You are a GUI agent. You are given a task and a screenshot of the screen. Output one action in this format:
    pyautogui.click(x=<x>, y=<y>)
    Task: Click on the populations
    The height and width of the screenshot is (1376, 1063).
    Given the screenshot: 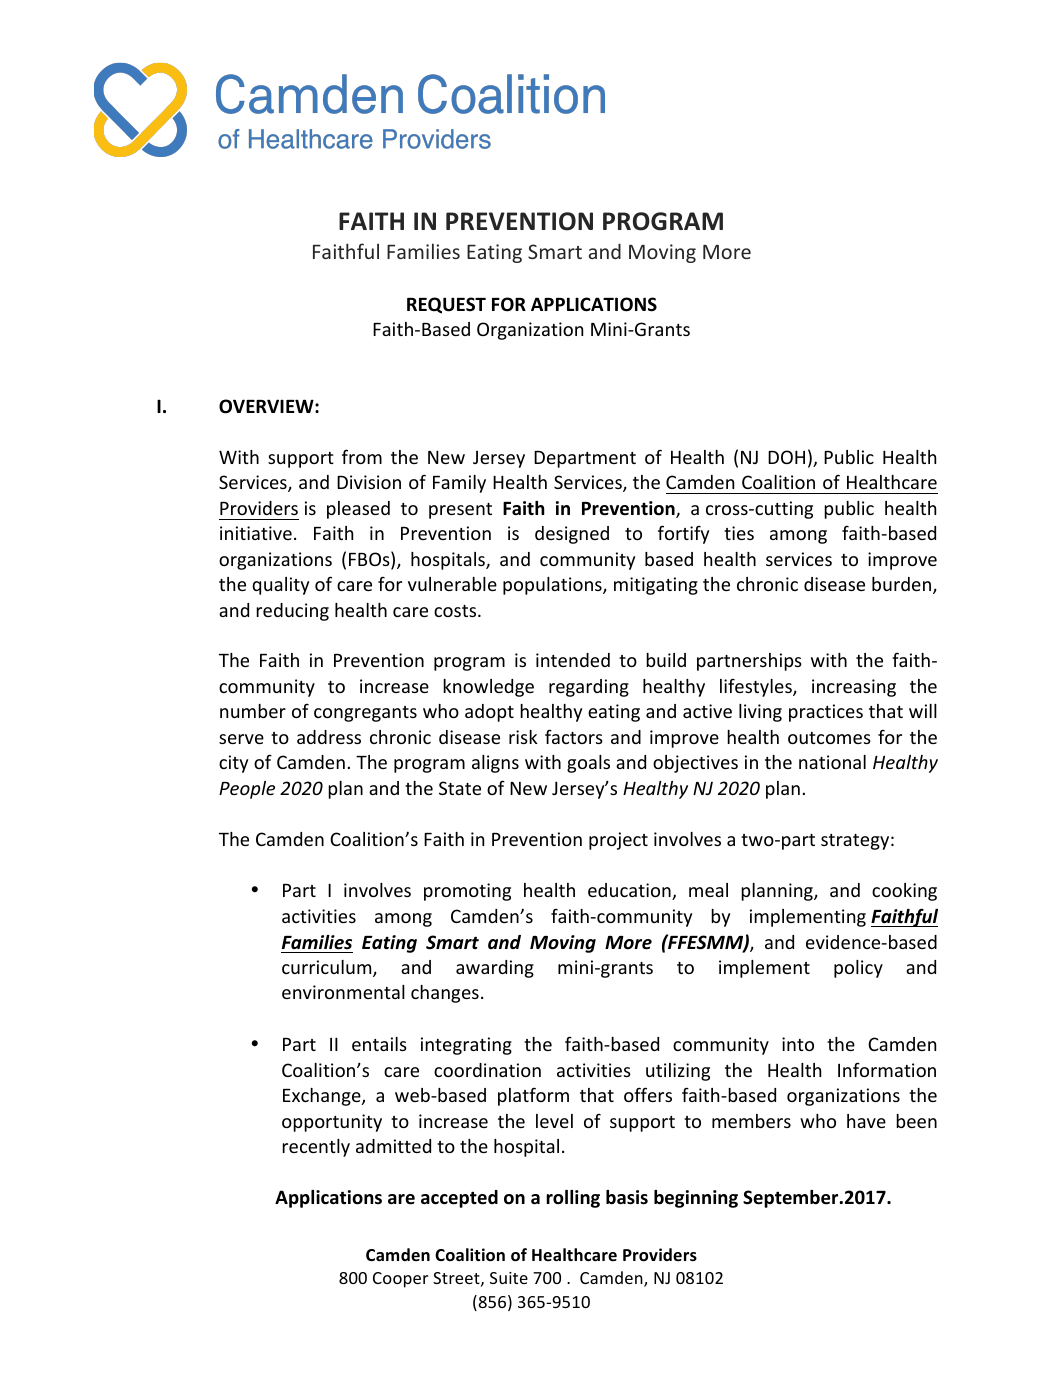 What is the action you would take?
    pyautogui.click(x=553, y=586)
